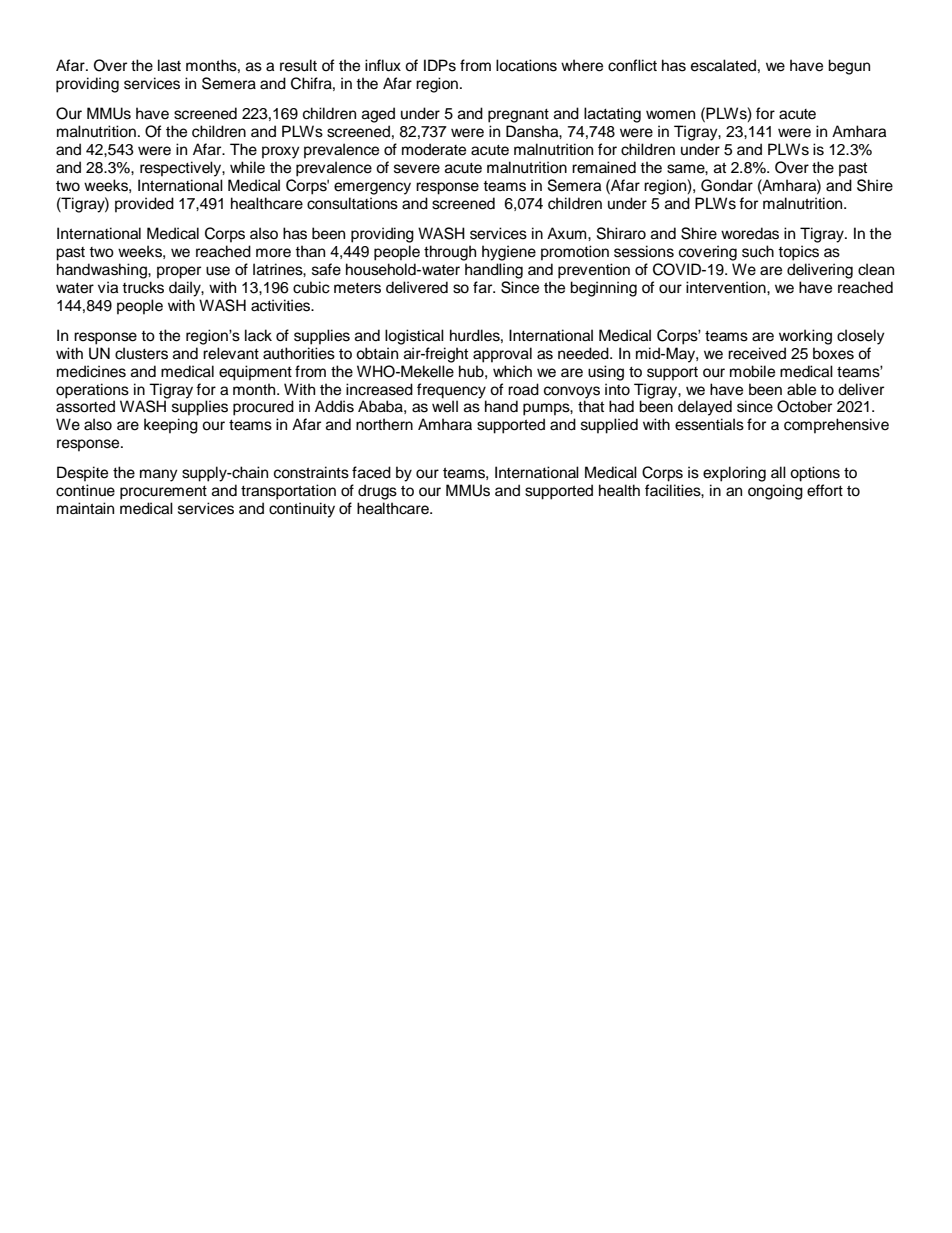  I want to click on remained, so click(604, 167).
